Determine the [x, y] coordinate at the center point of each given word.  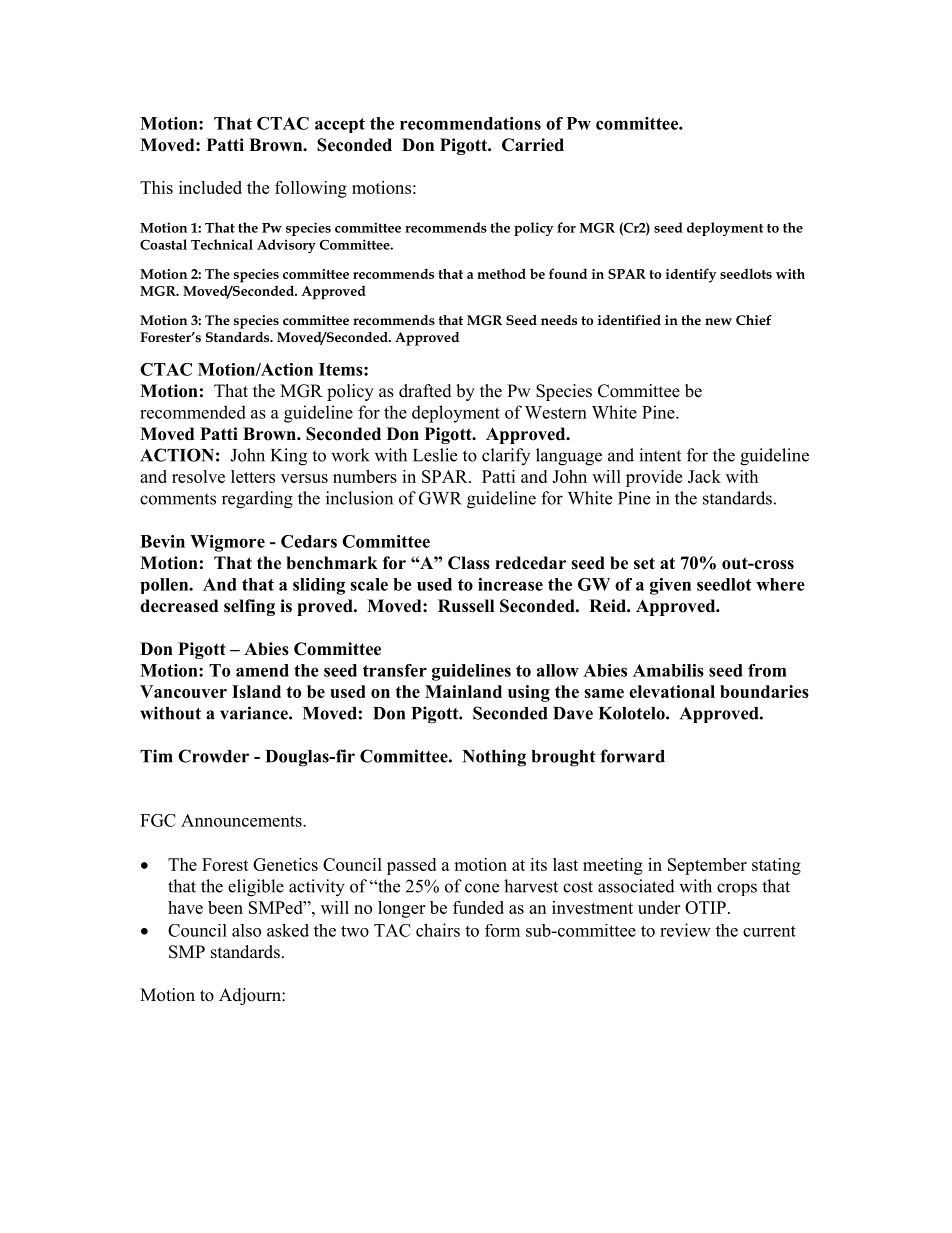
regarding [257, 500]
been [225, 907]
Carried [533, 145]
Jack [704, 476]
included [210, 187]
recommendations [470, 123]
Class [469, 563]
